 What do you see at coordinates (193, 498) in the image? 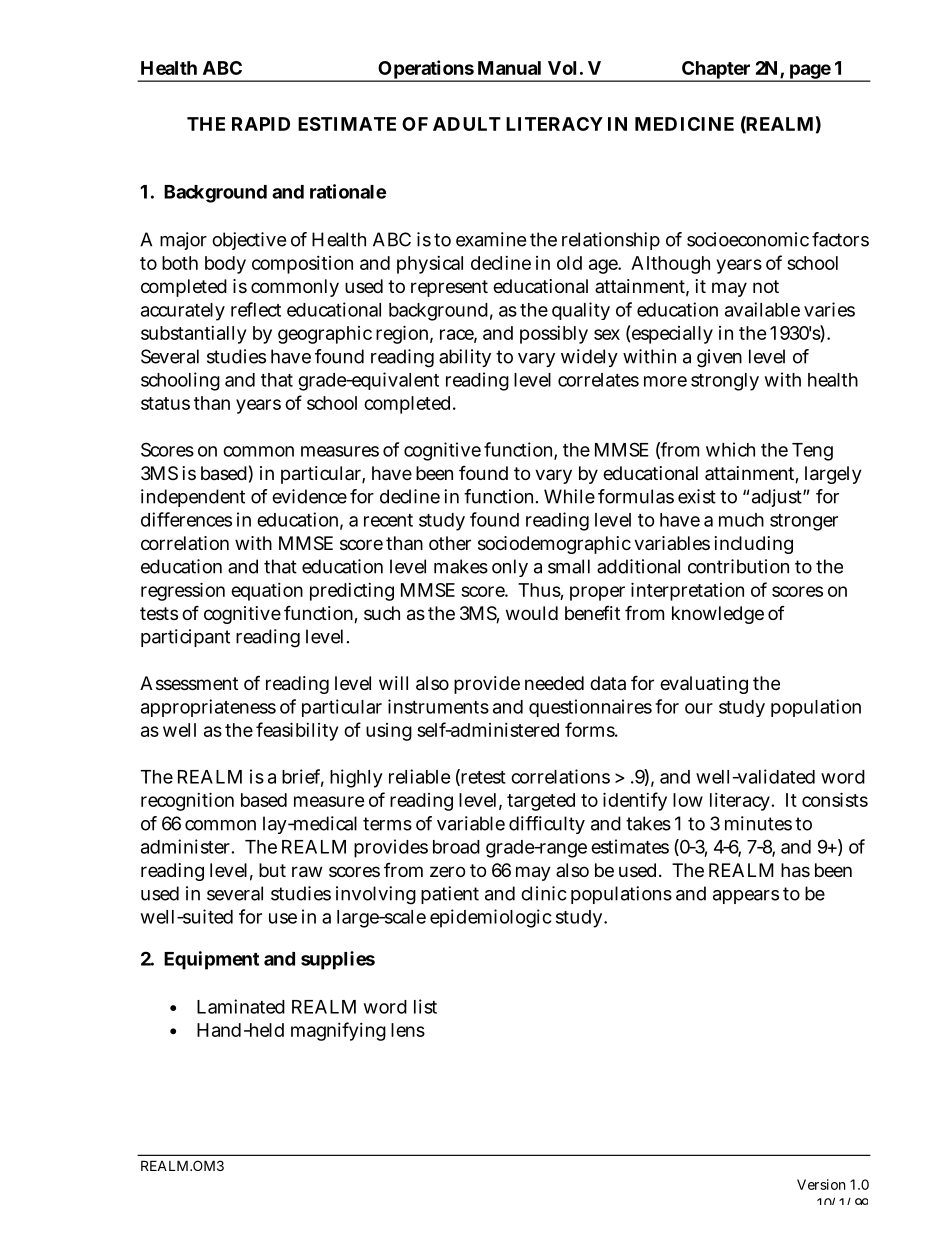
I see `independent` at bounding box center [193, 498].
